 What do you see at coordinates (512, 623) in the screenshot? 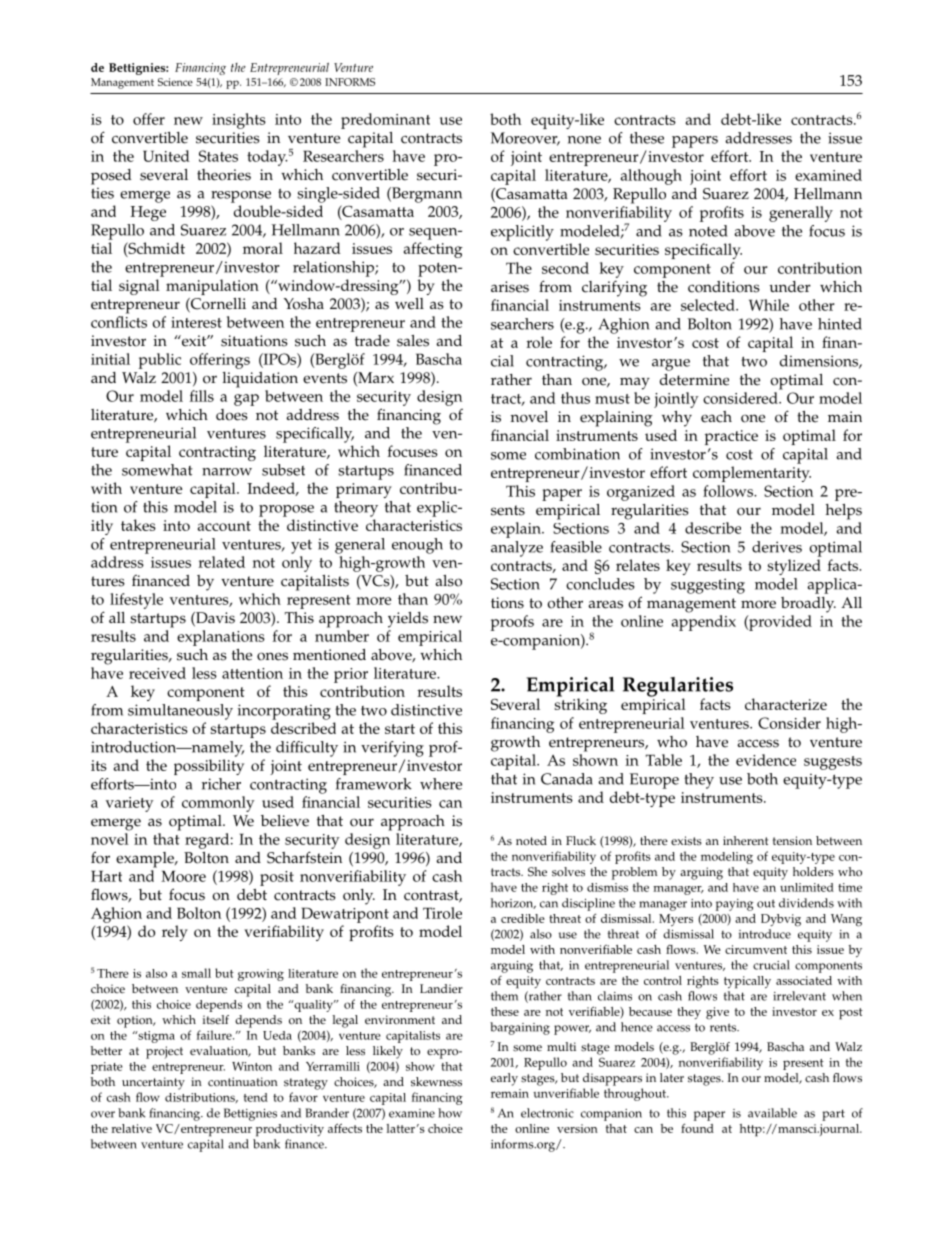
I see `proofs` at bounding box center [512, 623].
